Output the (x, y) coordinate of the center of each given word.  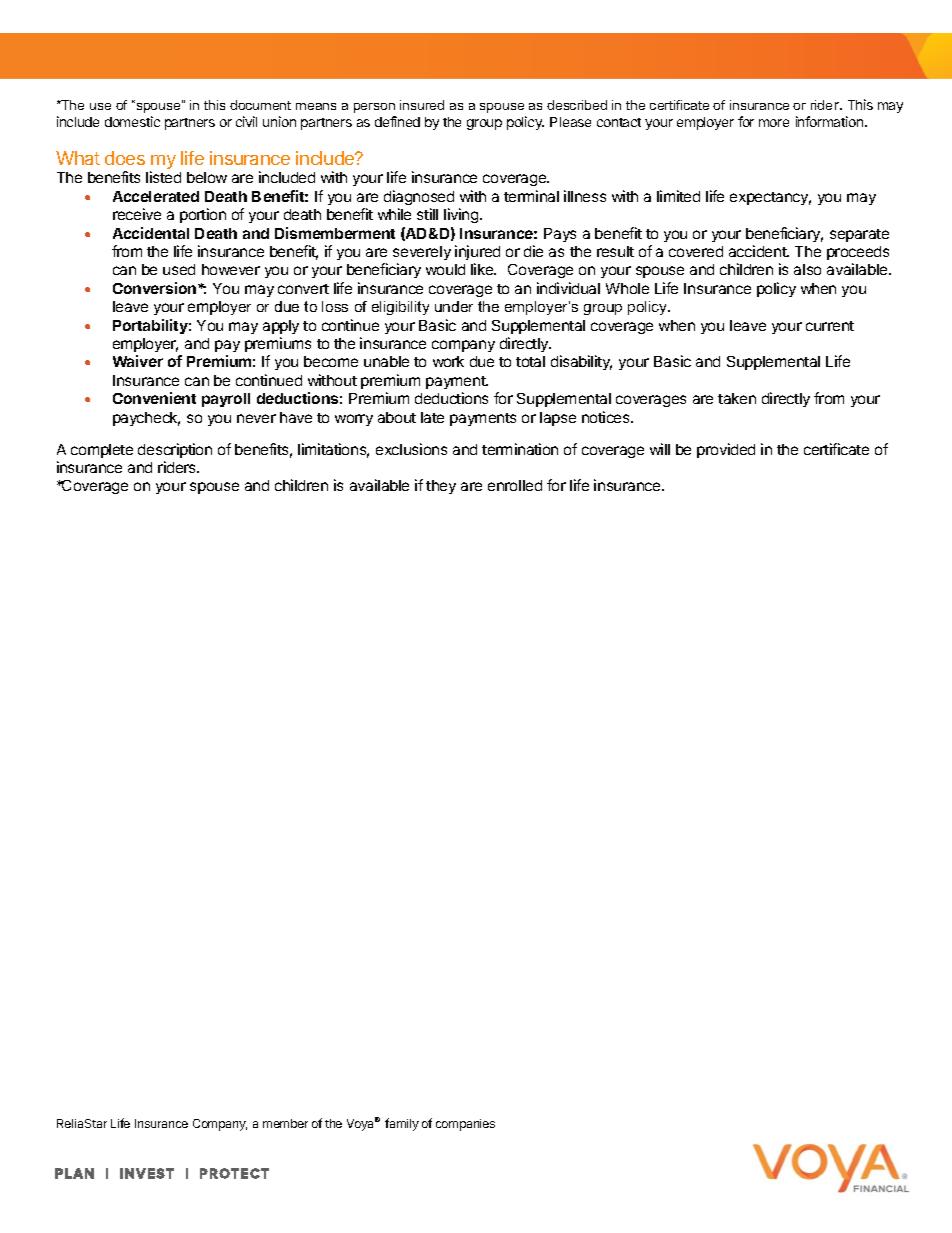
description (175, 450)
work (448, 361)
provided (726, 450)
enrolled (515, 485)
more (774, 123)
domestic (132, 121)
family (402, 1124)
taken (737, 398)
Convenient (154, 398)
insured (422, 105)
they (441, 487)
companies (465, 1125)
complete (102, 451)
